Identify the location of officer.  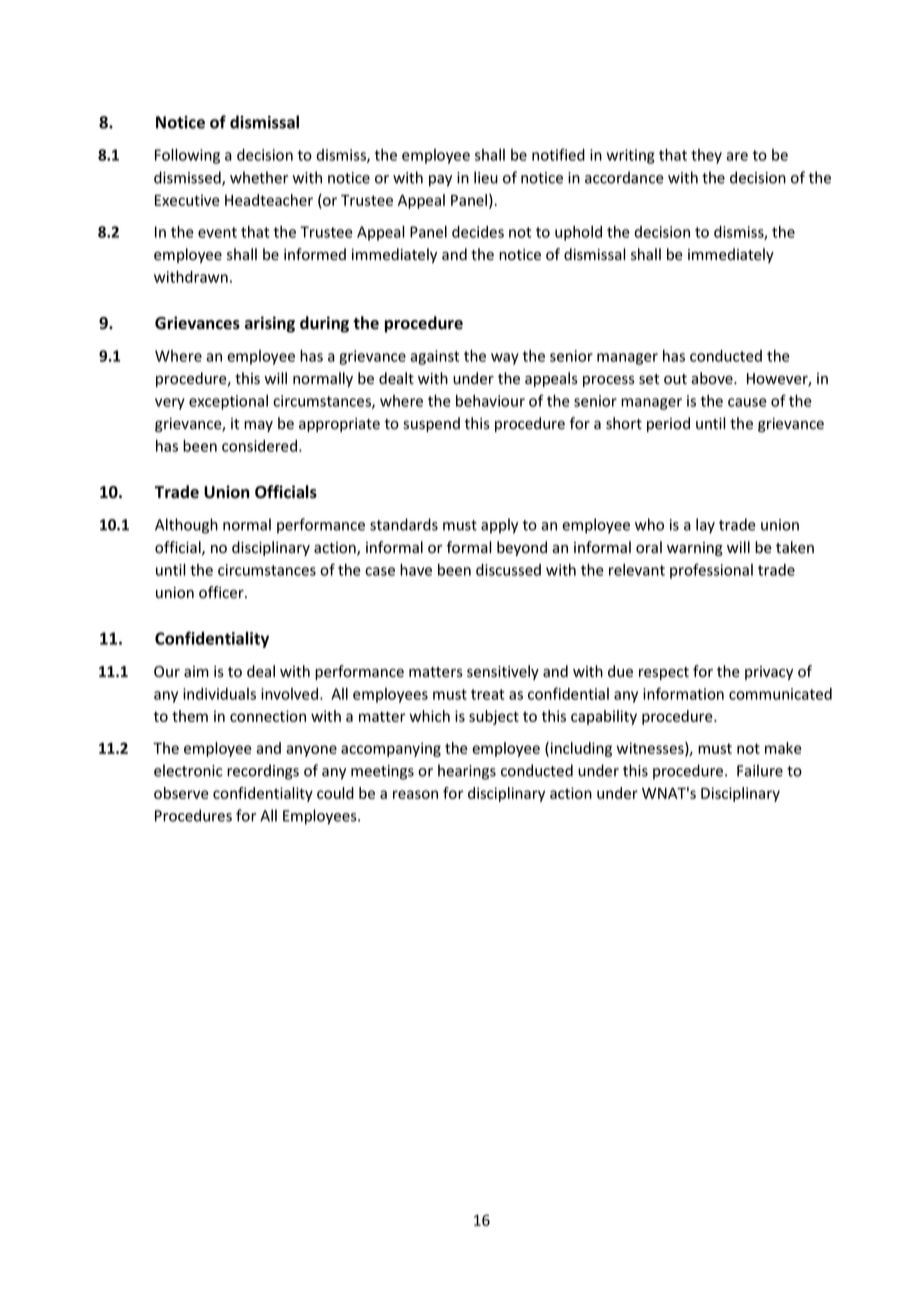
(222, 592).
